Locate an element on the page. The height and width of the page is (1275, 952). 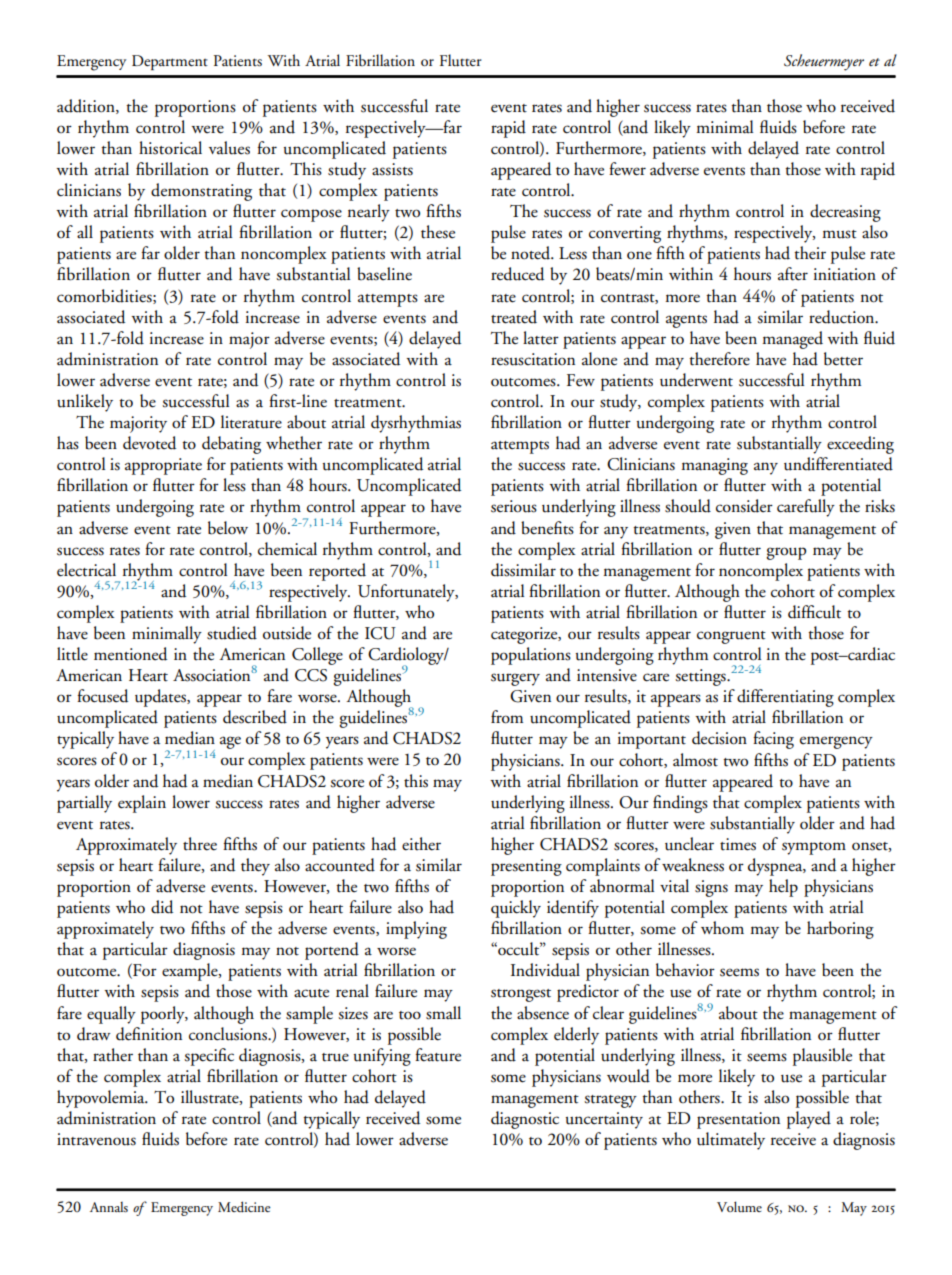
diagnostic is located at coordinates (525, 1120).
